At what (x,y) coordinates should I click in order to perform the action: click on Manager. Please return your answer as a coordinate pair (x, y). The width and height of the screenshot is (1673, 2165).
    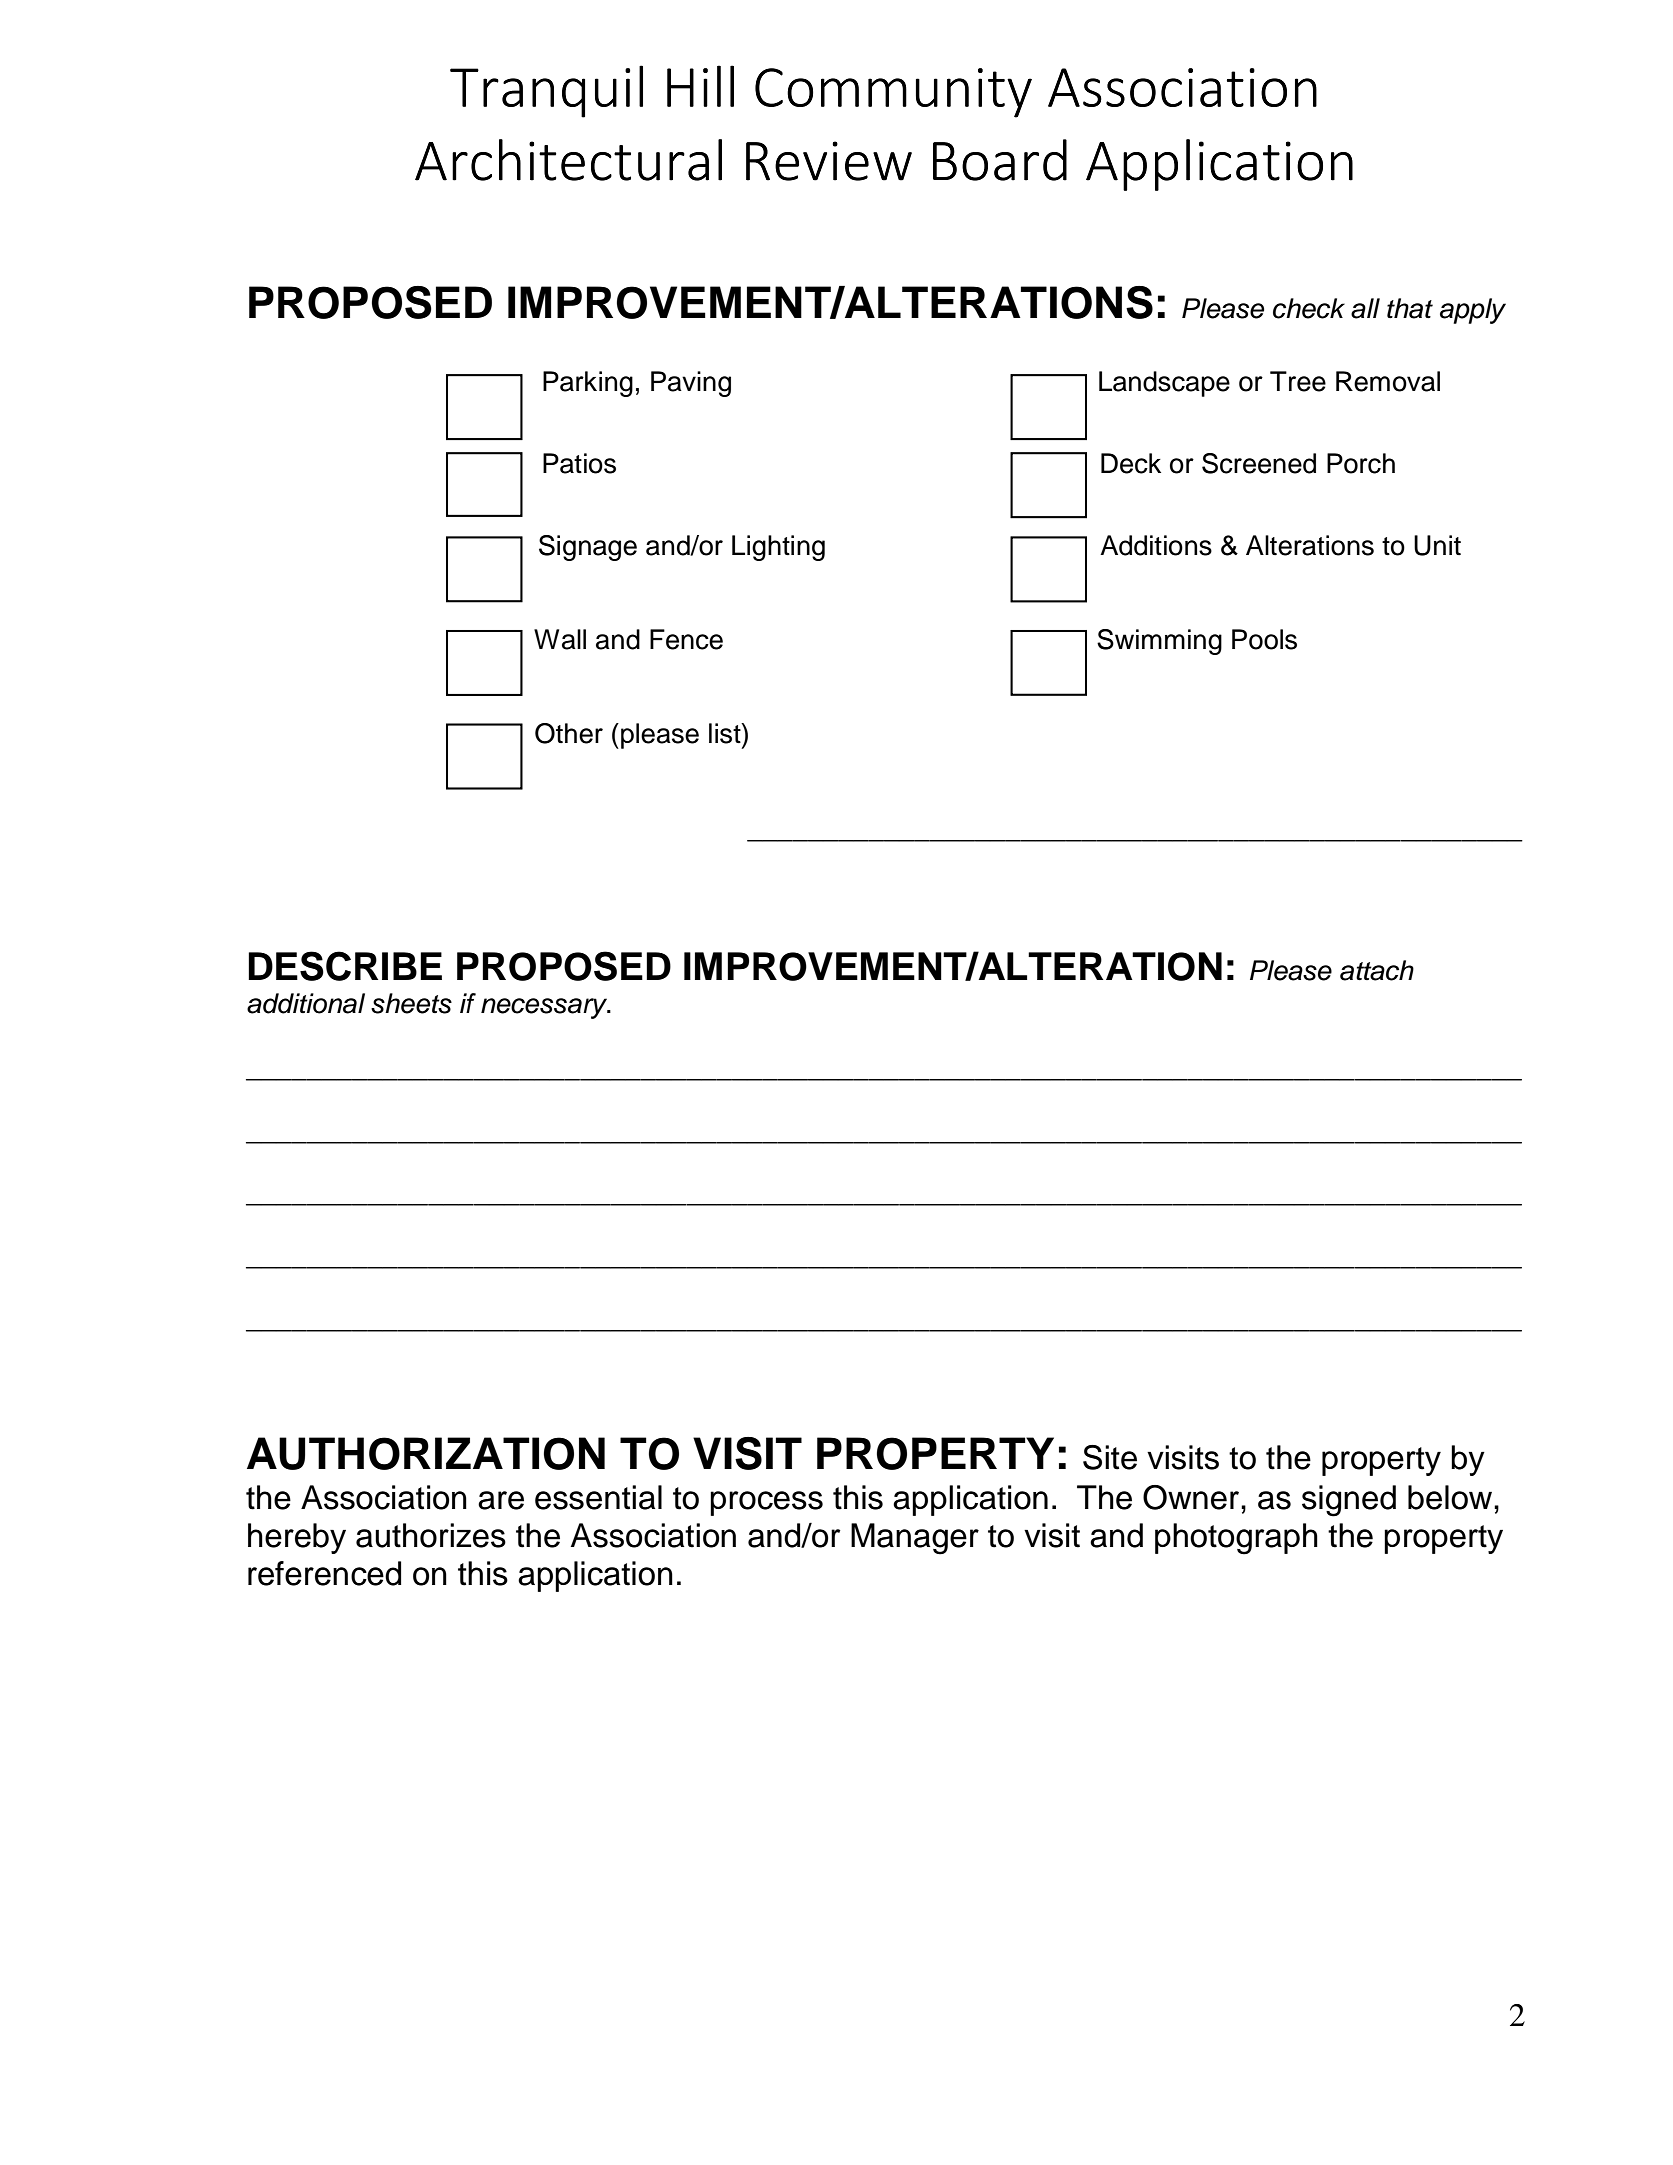
    Looking at the image, I should click on (915, 1539).
